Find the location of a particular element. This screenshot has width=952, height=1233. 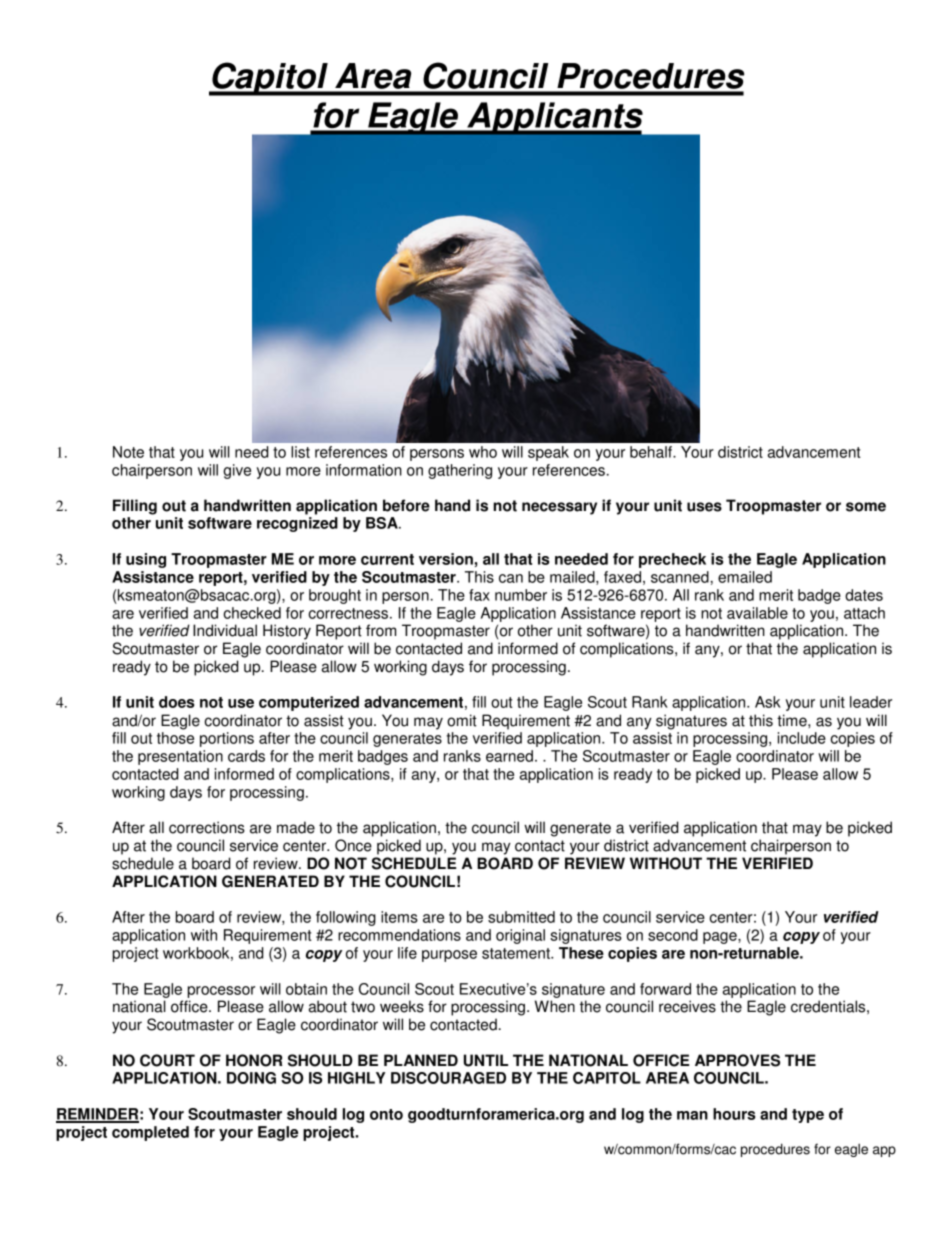

omit is located at coordinates (462, 720).
